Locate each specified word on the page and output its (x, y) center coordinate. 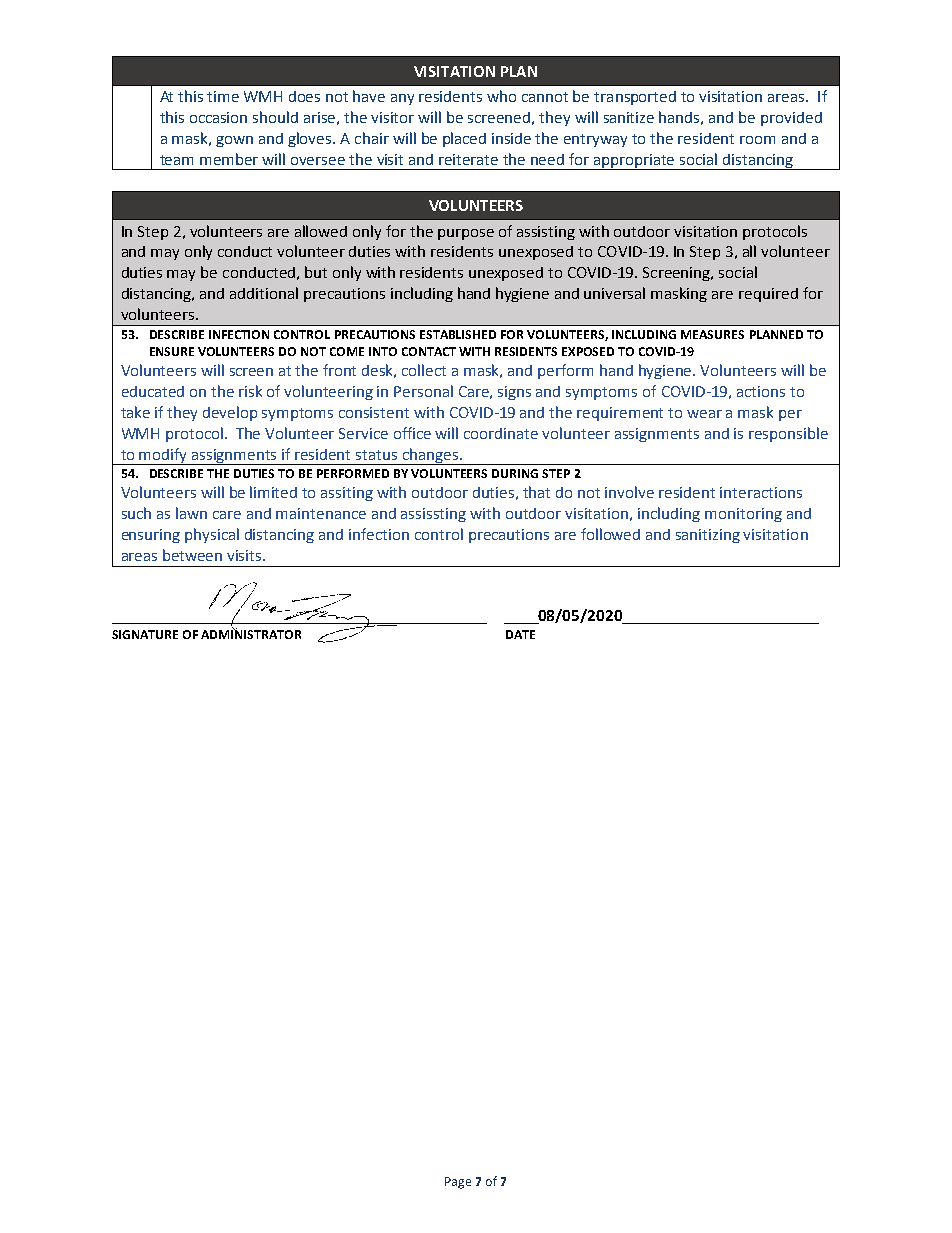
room (757, 140)
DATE (520, 634)
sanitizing (708, 536)
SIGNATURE (145, 634)
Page (458, 1183)
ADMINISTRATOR (251, 633)
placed (464, 139)
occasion (218, 117)
